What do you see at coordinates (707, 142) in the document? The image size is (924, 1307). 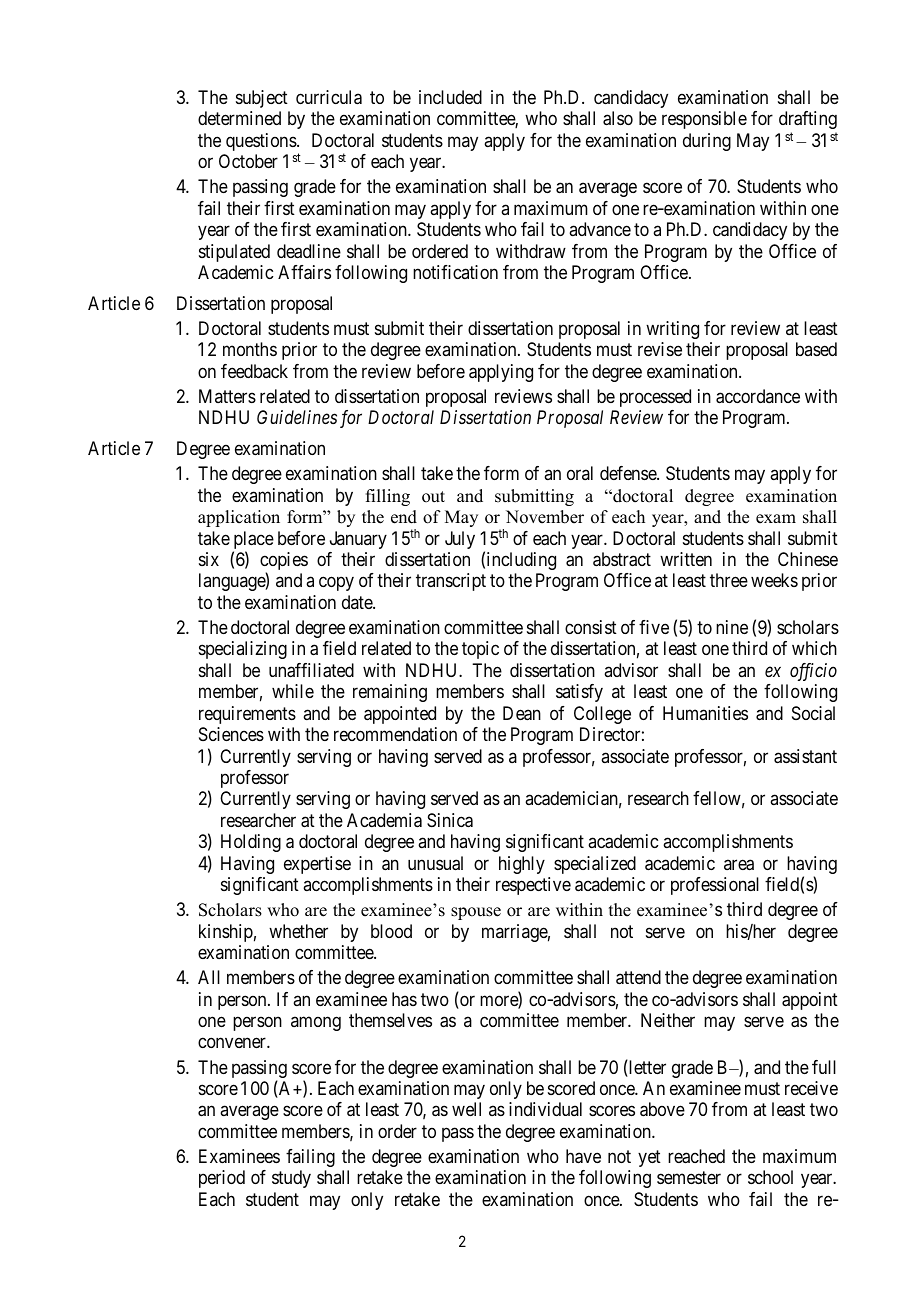 I see `during` at bounding box center [707, 142].
